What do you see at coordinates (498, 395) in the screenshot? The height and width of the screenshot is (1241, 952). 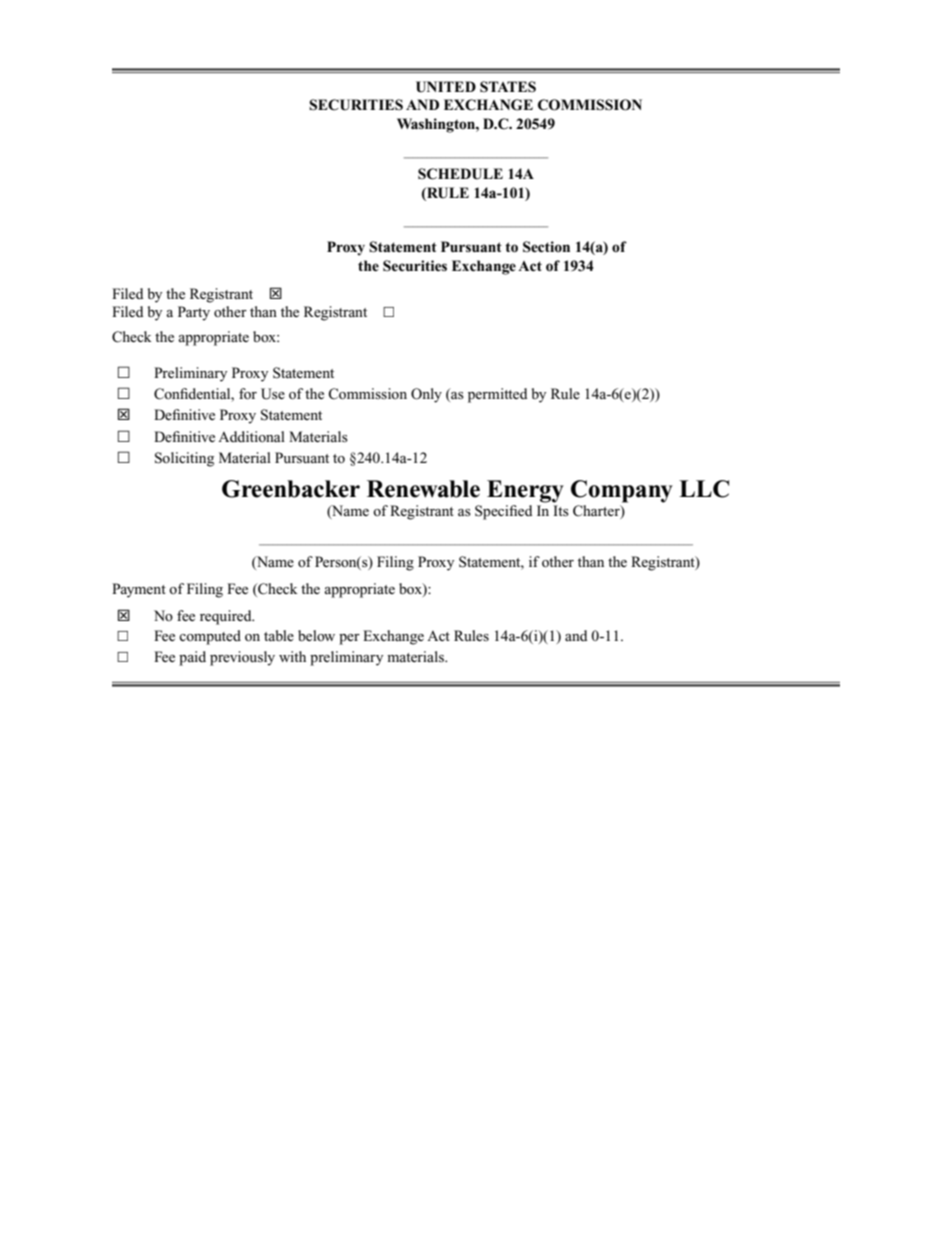 I see `permitted` at bounding box center [498, 395].
